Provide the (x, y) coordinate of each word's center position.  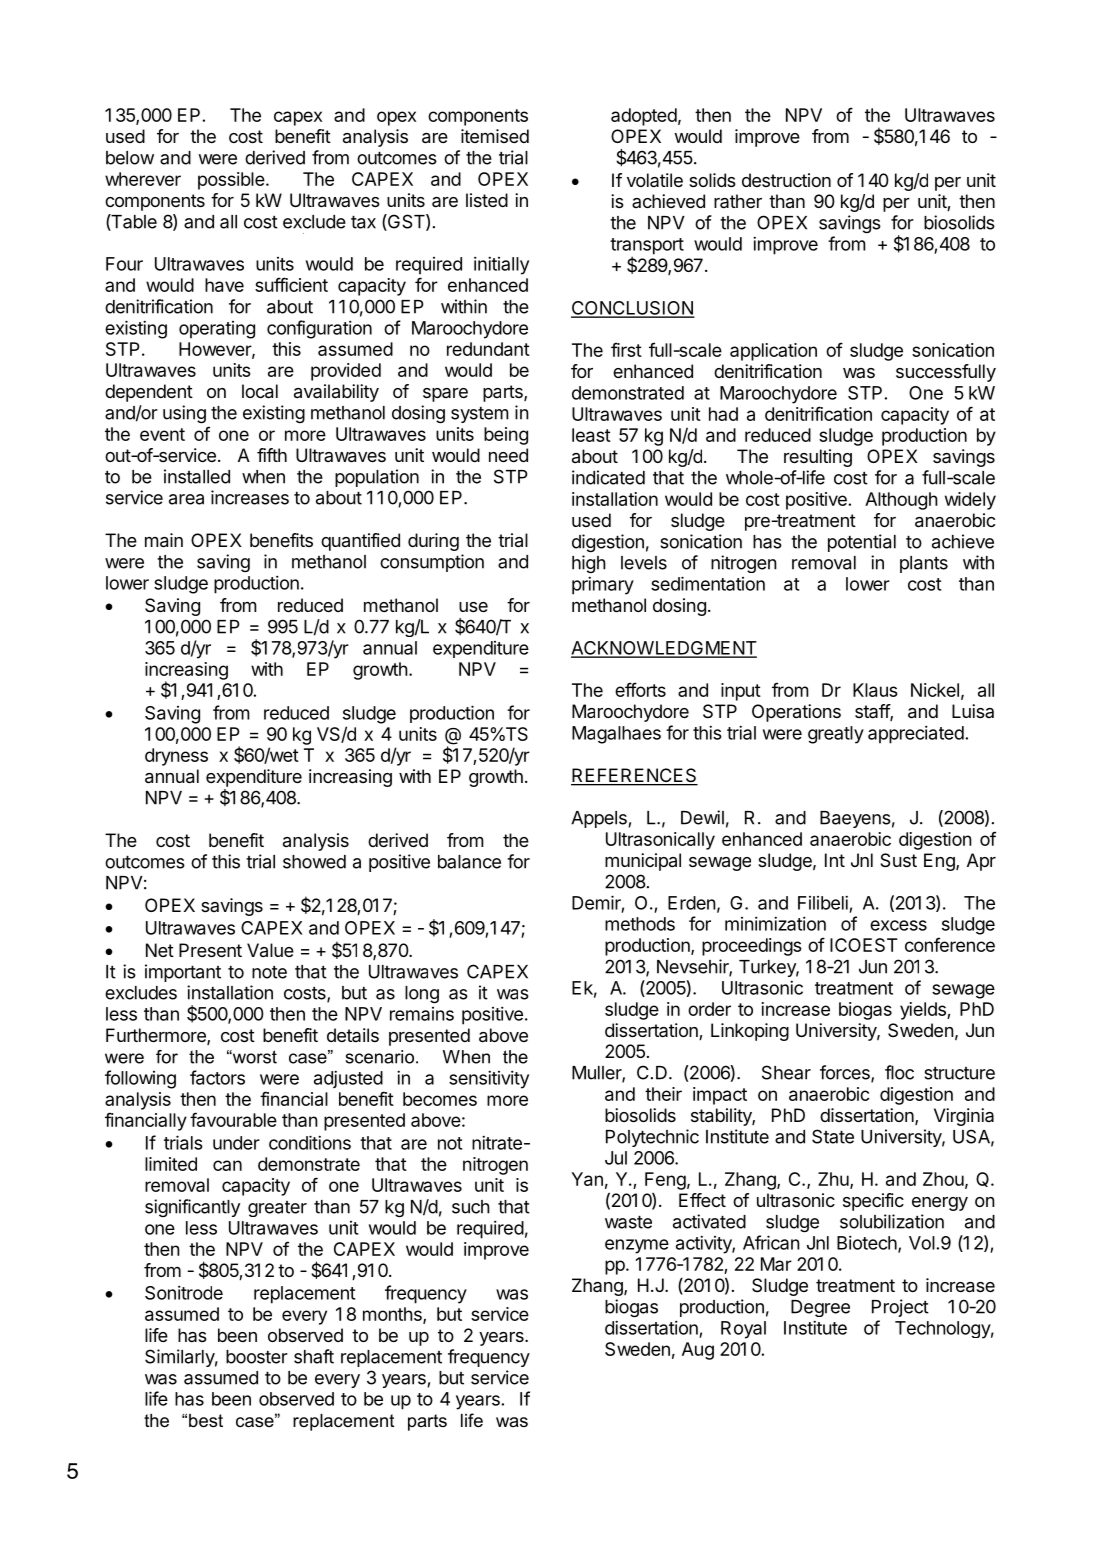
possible (231, 181)
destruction (786, 180)
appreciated (917, 734)
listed (487, 200)
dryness (176, 757)
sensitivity (489, 1079)
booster (257, 1357)
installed (197, 476)
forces (846, 1073)
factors (217, 1077)
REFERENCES (634, 776)
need (508, 455)
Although (901, 501)
